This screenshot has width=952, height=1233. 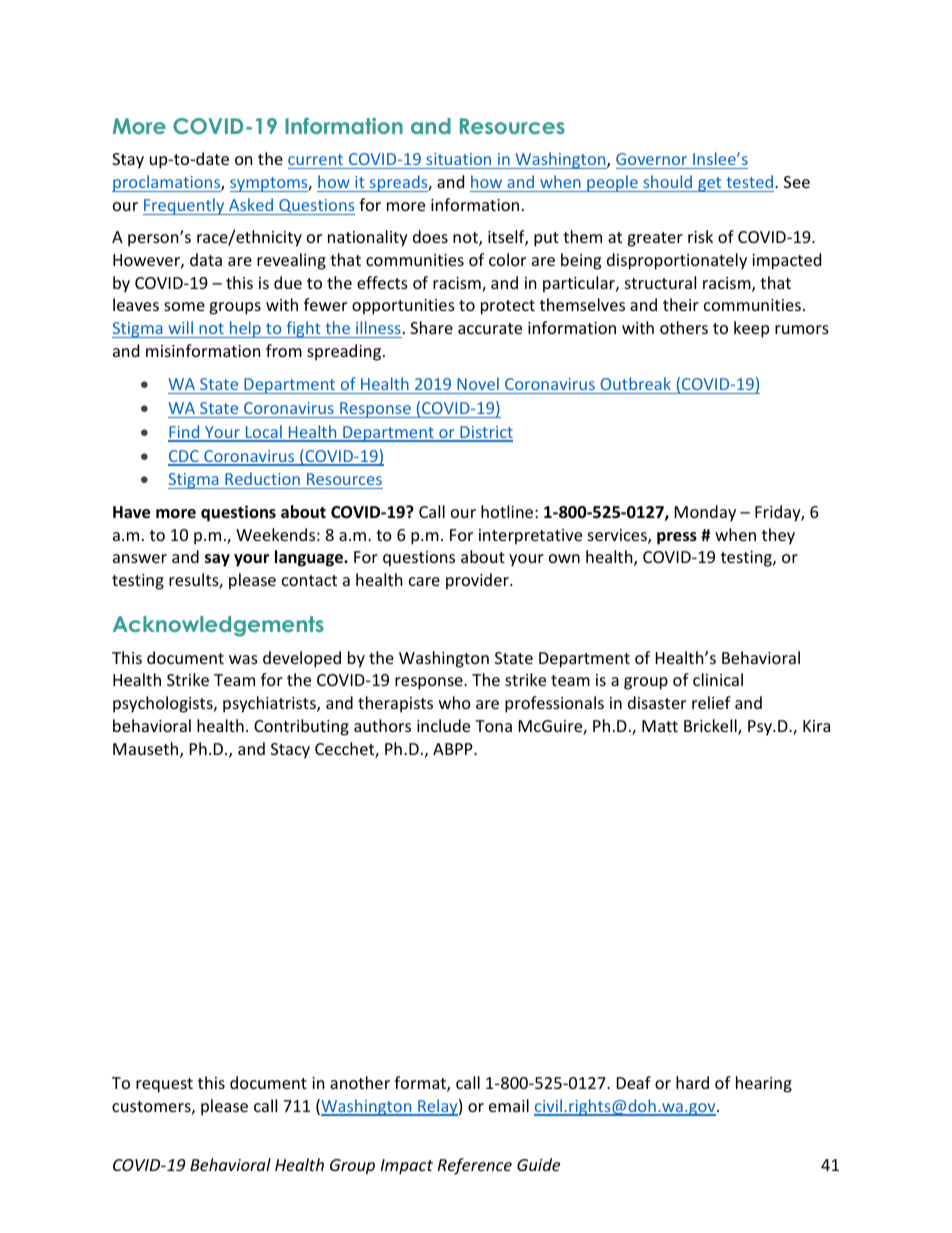 I want to click on request, so click(x=164, y=1085).
